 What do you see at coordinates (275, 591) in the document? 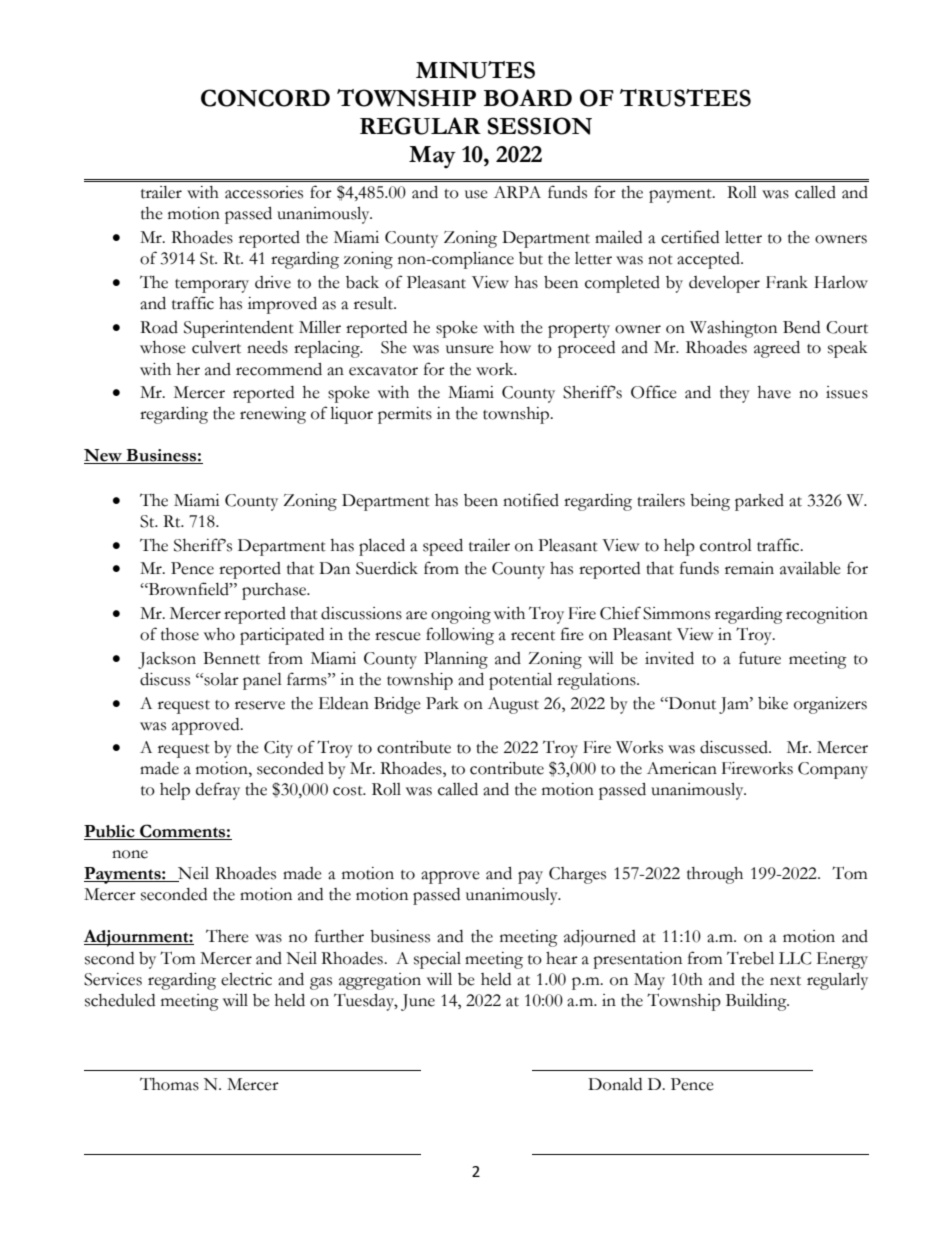
I see `purchase` at bounding box center [275, 591].
